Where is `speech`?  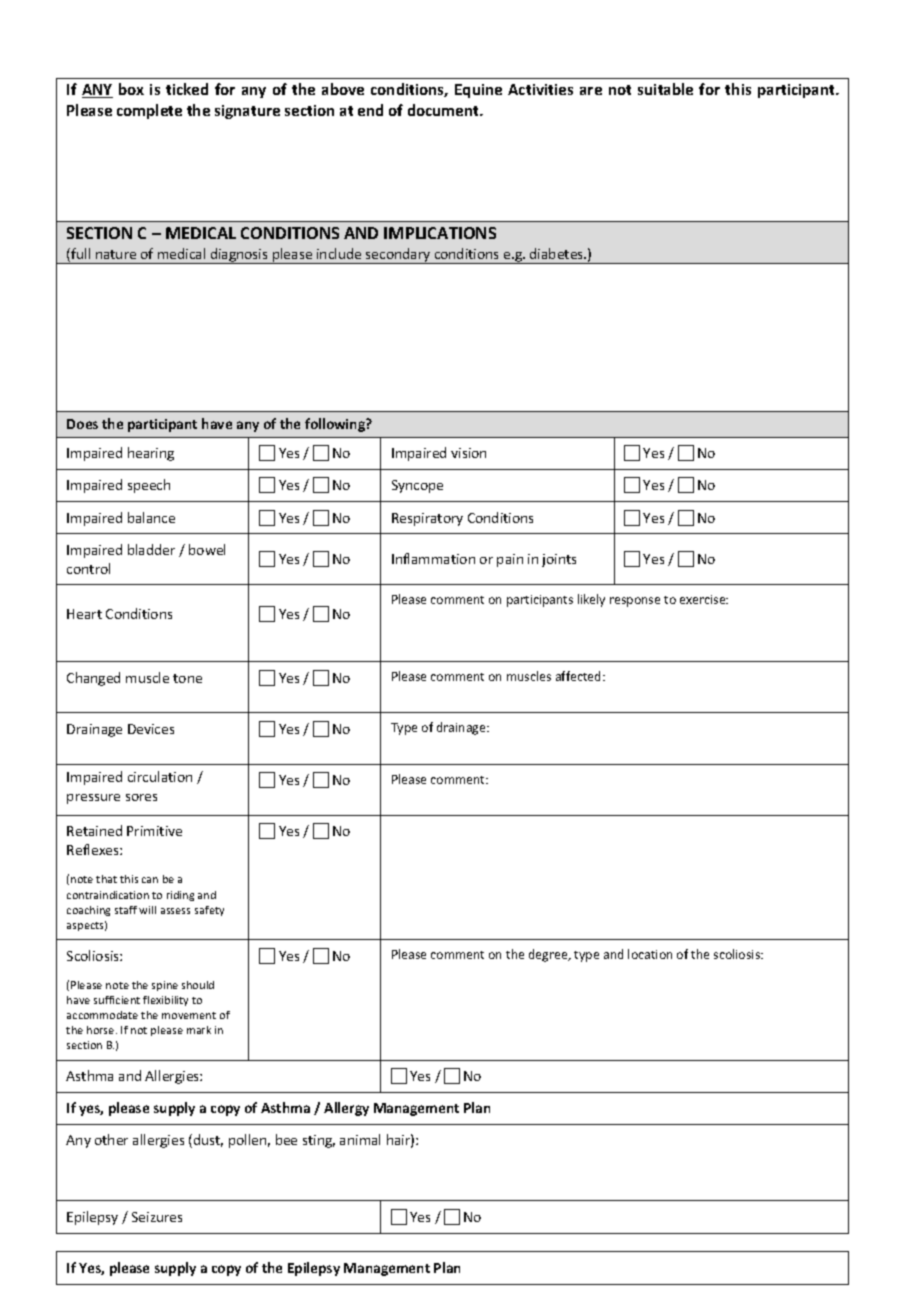
speech is located at coordinates (149, 486).
